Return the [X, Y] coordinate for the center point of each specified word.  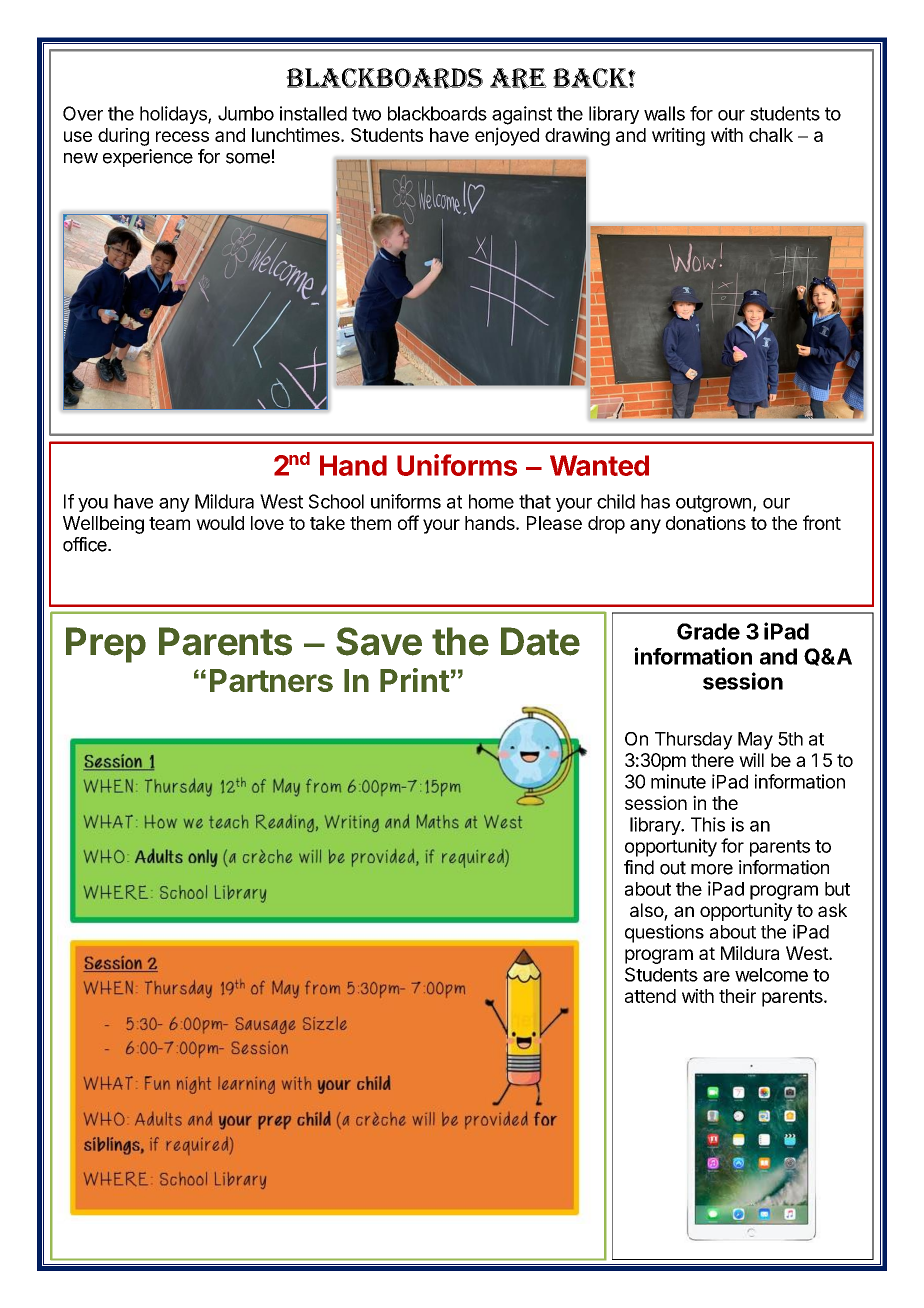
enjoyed [507, 136]
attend [650, 996]
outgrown [713, 504]
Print [415, 680]
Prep [106, 645]
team [169, 523]
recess [182, 136]
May [755, 741]
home [491, 501]
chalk [771, 135]
